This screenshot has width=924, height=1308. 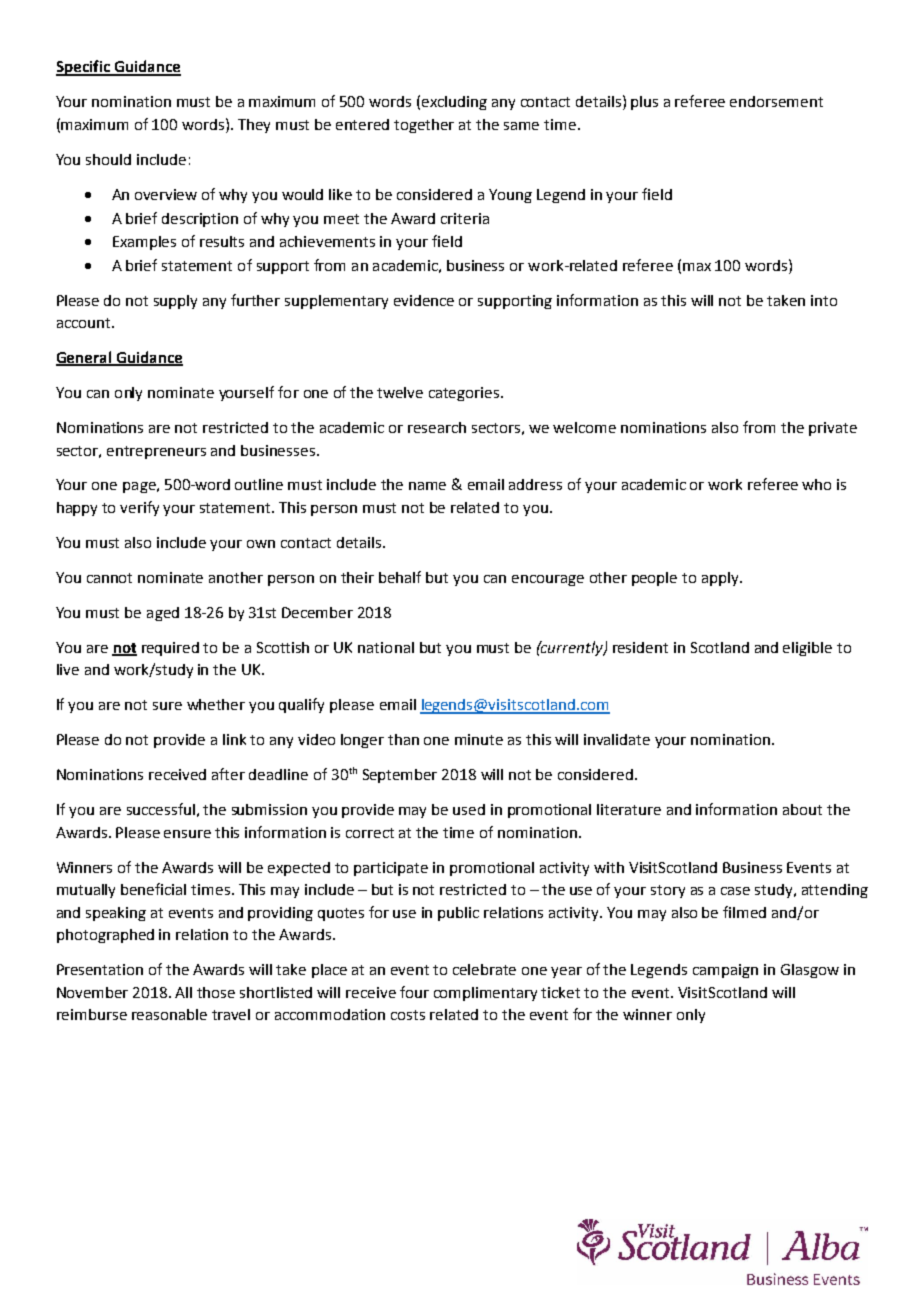 I want to click on complimentary, so click(x=485, y=994).
